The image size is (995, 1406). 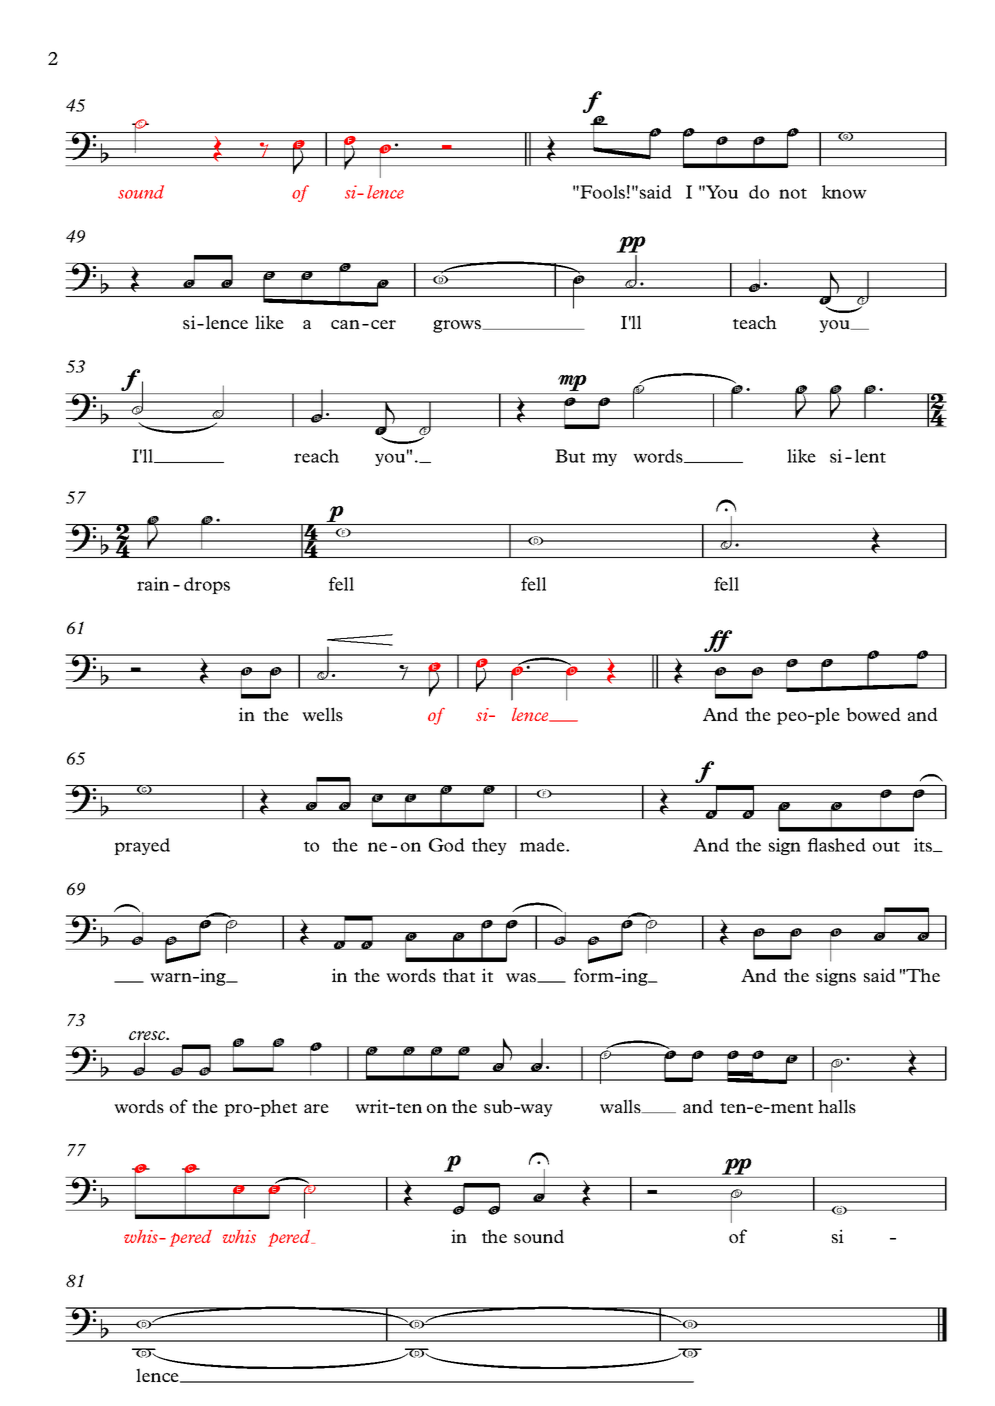 What do you see at coordinates (316, 456) in the screenshot?
I see `reach` at bounding box center [316, 456].
